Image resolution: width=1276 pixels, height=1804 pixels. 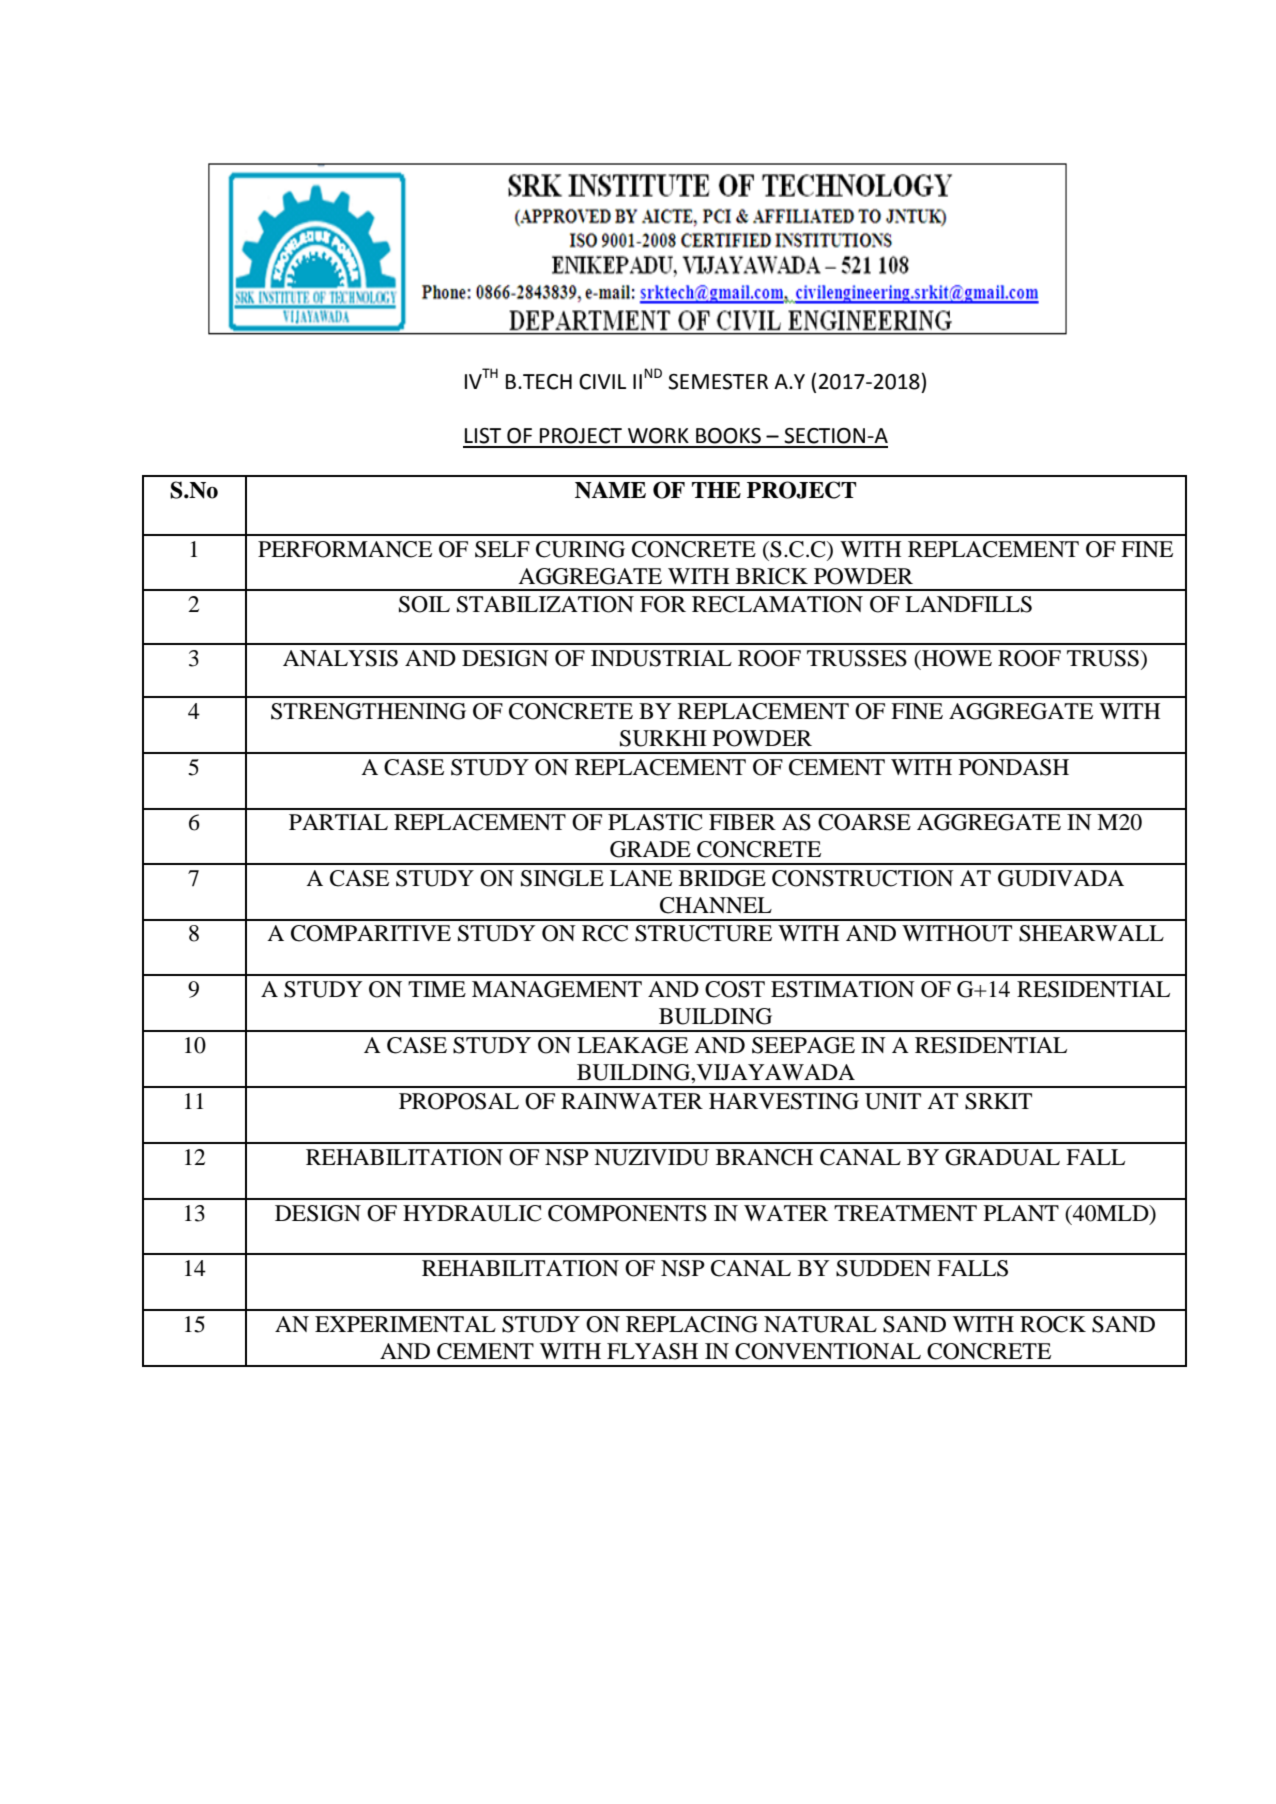 What do you see at coordinates (424, 604) in the page?
I see `SOIL` at bounding box center [424, 604].
